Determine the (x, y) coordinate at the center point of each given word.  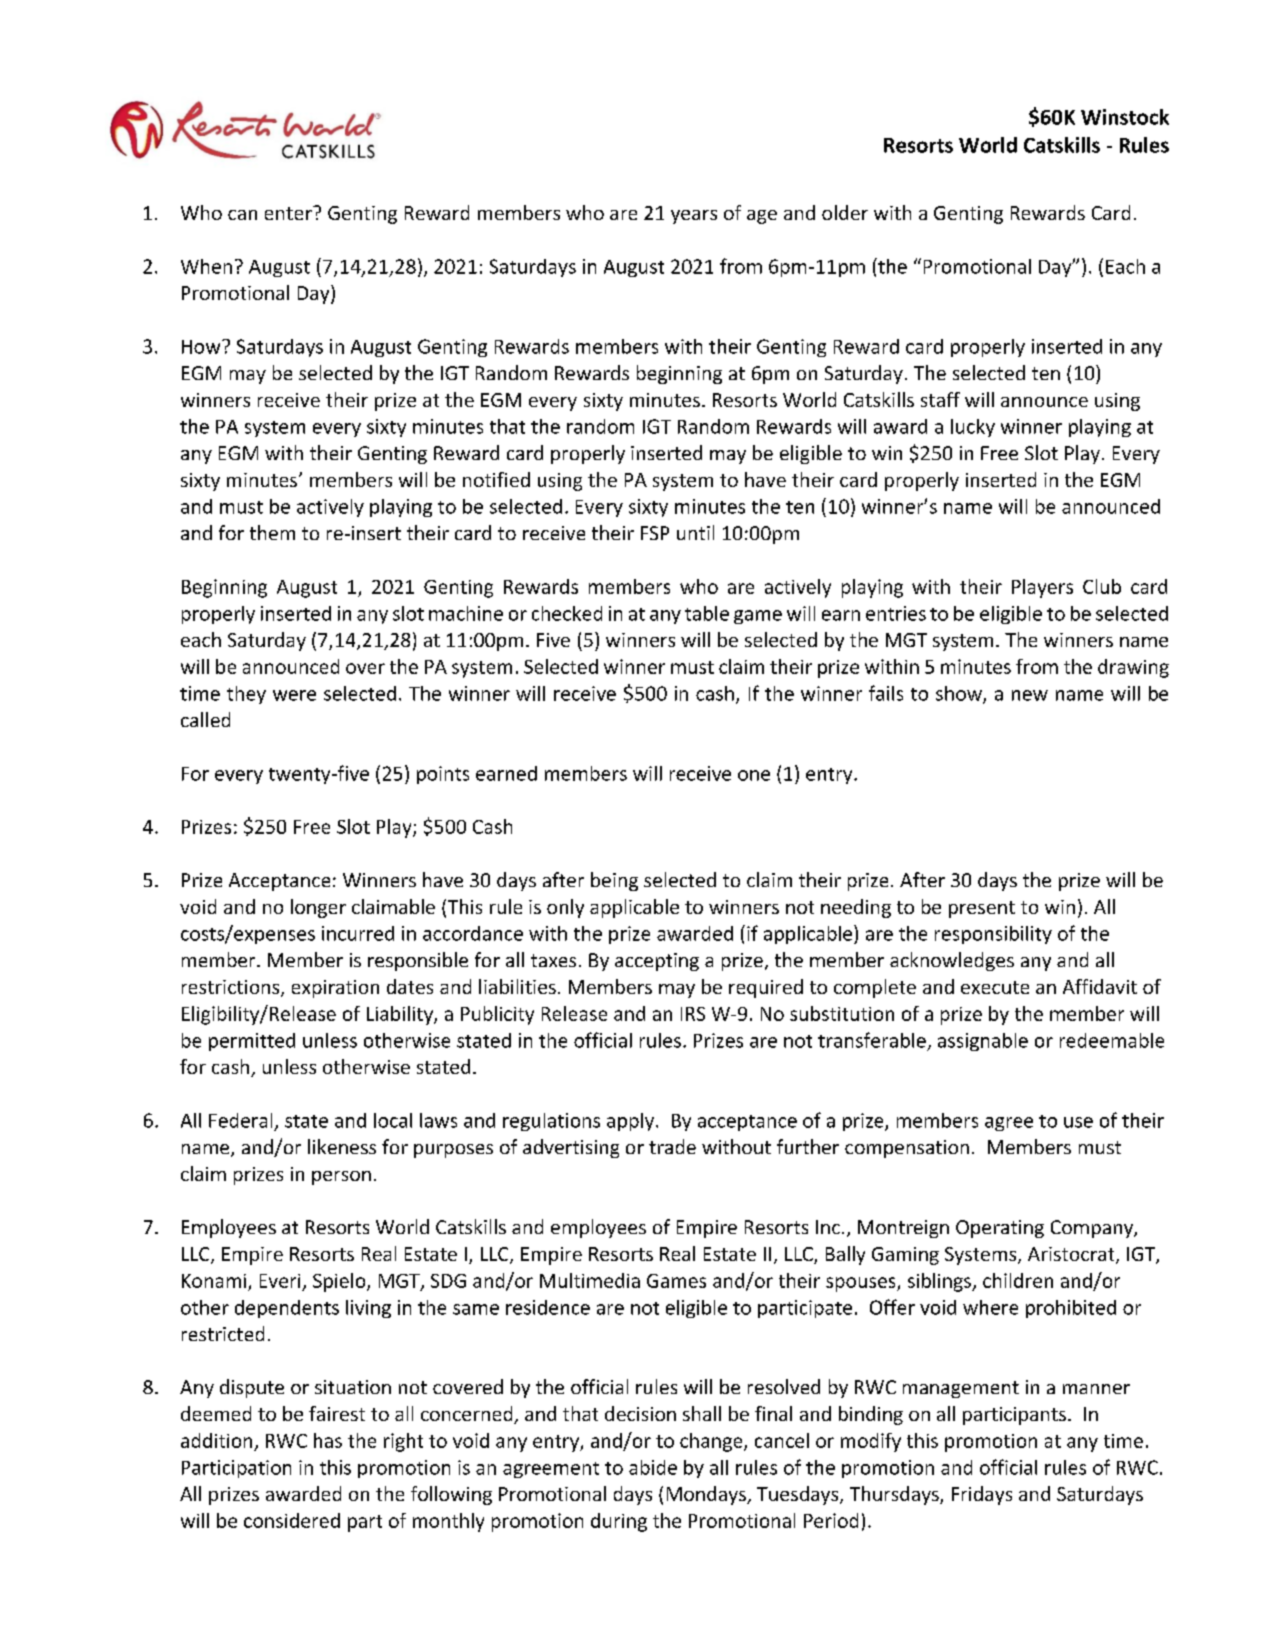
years (694, 217)
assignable (983, 1042)
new (1030, 695)
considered (292, 1520)
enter (289, 213)
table (707, 613)
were (294, 695)
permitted (252, 1042)
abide (653, 1467)
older (845, 212)
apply (632, 1122)
